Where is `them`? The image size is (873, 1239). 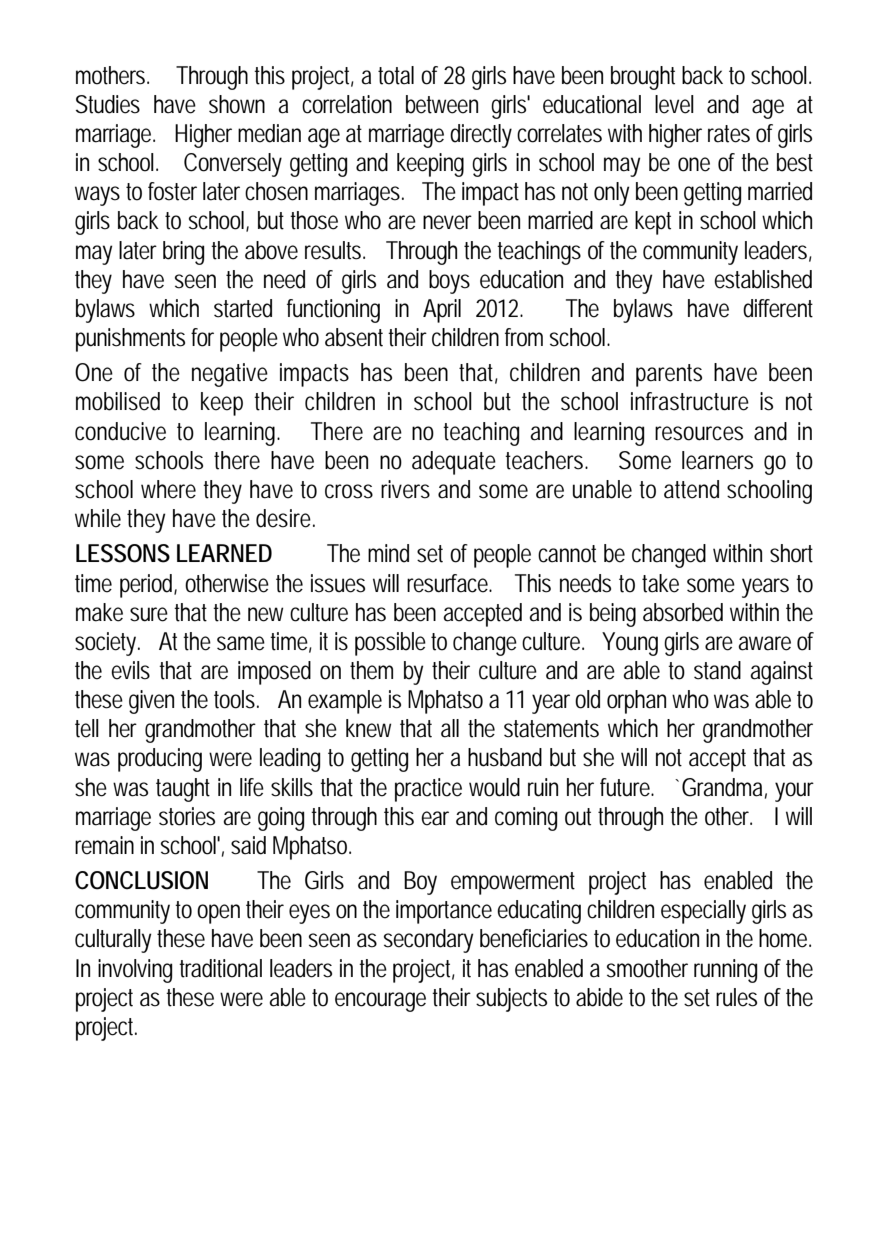
them is located at coordinates (371, 670).
